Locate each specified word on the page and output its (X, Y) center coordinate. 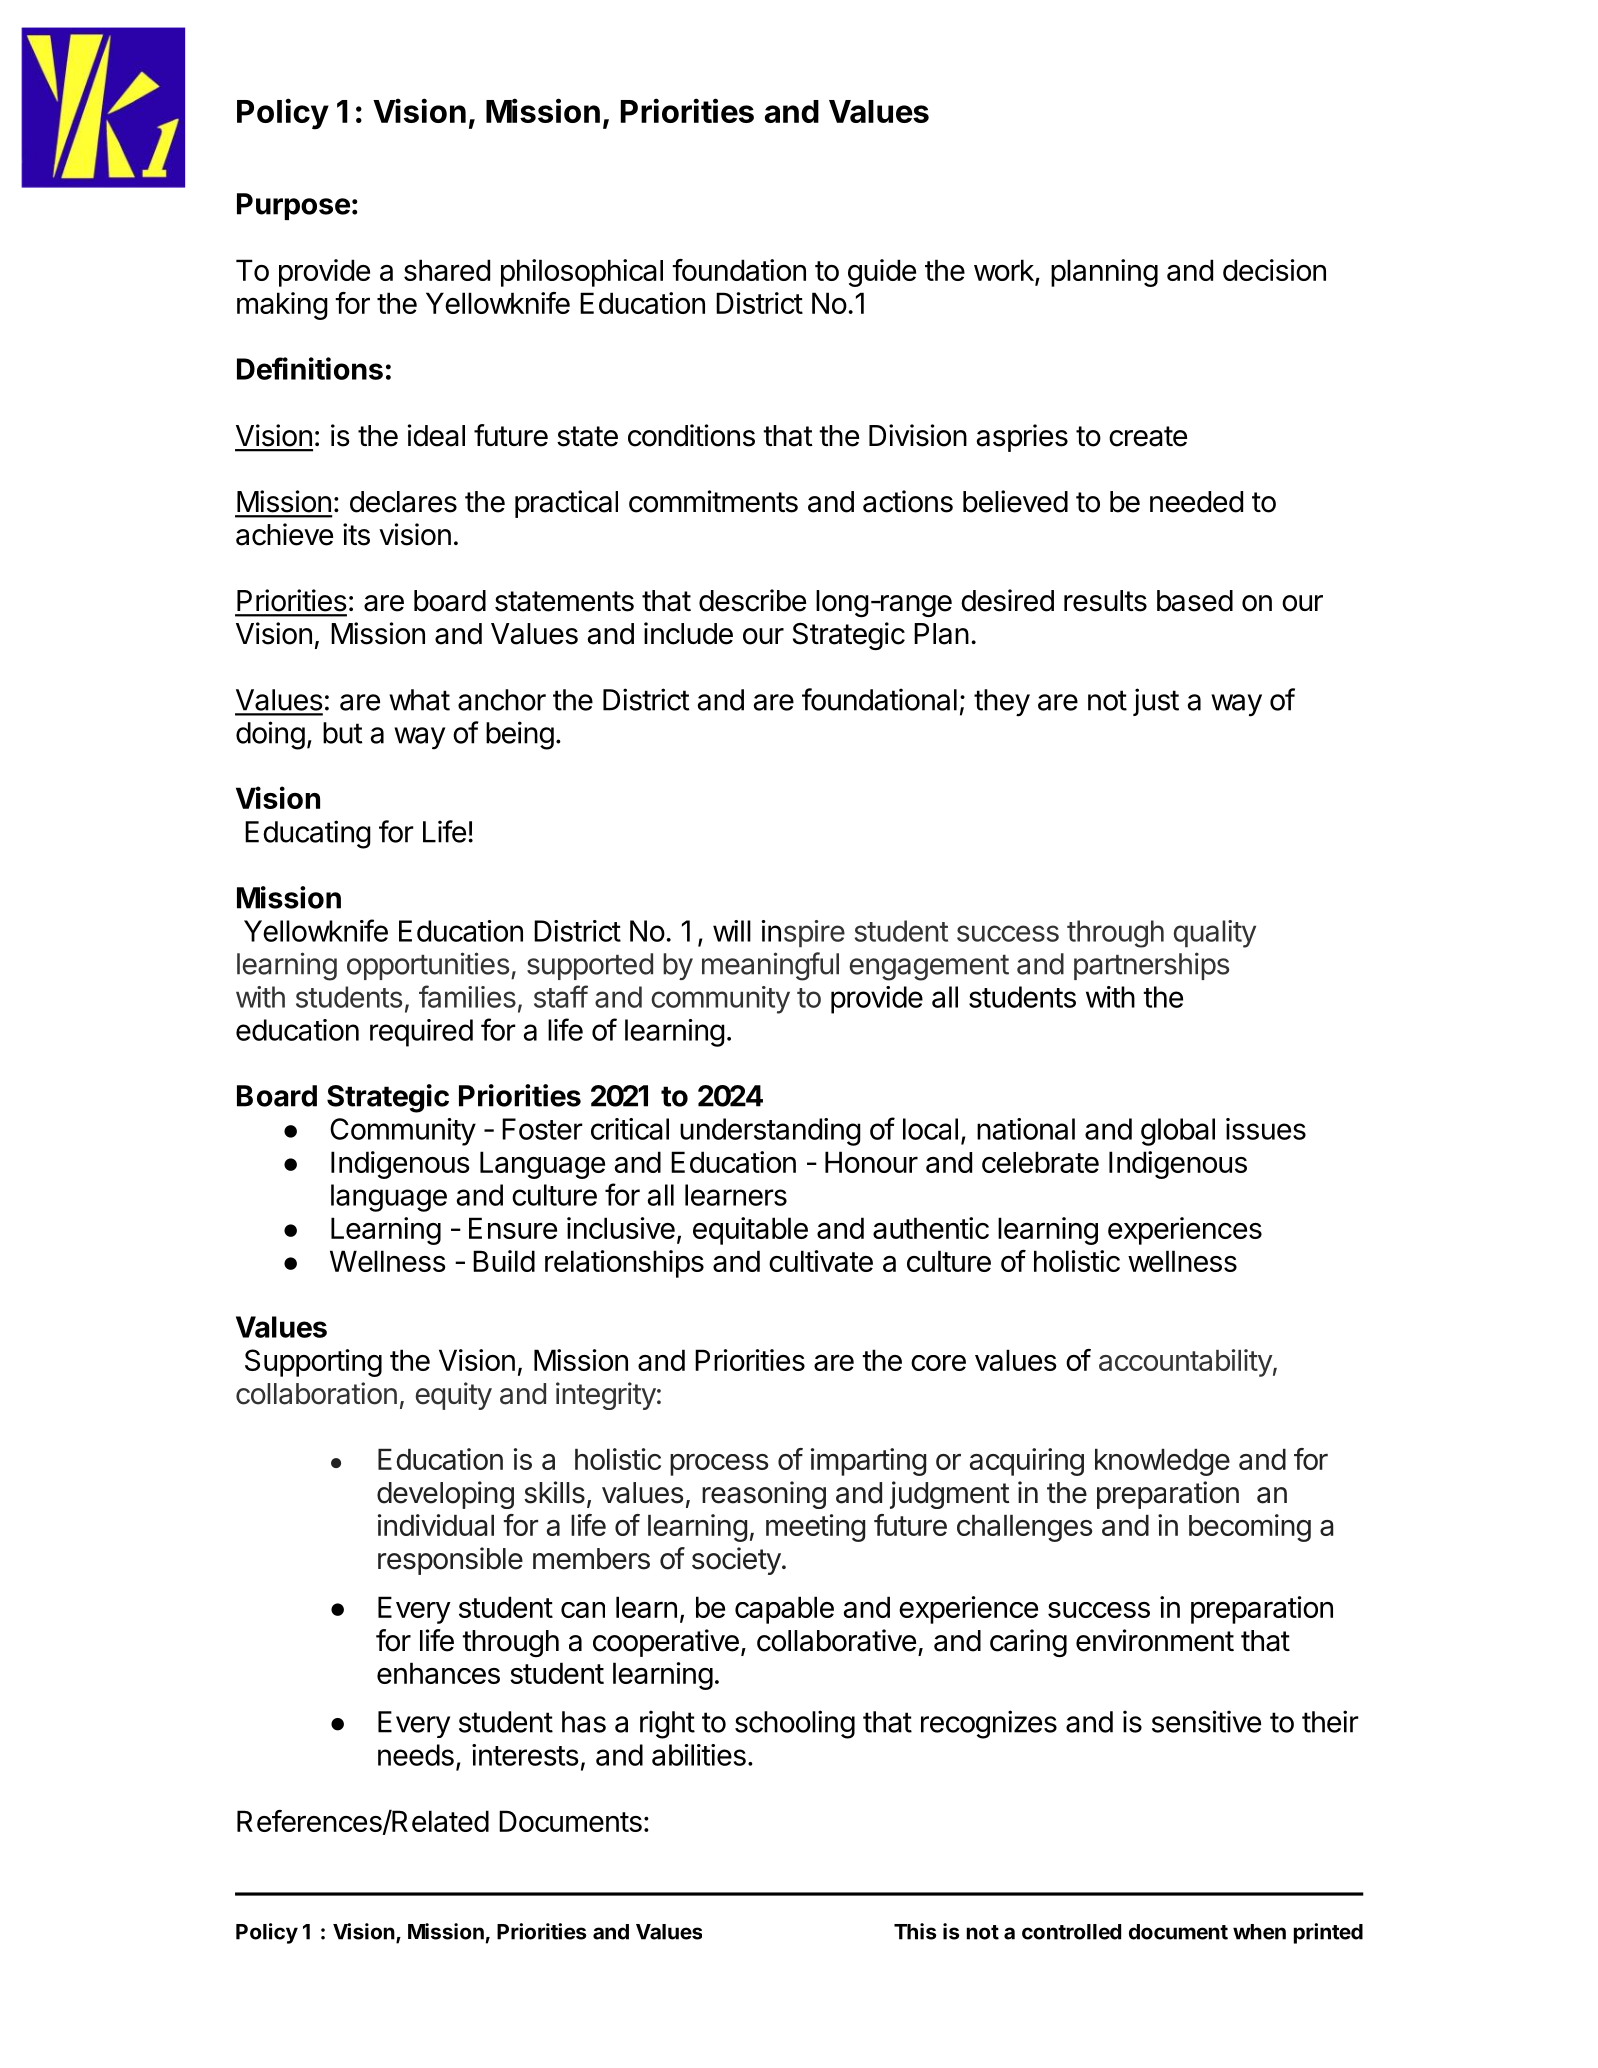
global (1178, 1132)
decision (1274, 270)
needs (416, 1755)
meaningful (770, 966)
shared (447, 270)
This (915, 1931)
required (421, 1033)
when (1259, 1932)
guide (882, 273)
